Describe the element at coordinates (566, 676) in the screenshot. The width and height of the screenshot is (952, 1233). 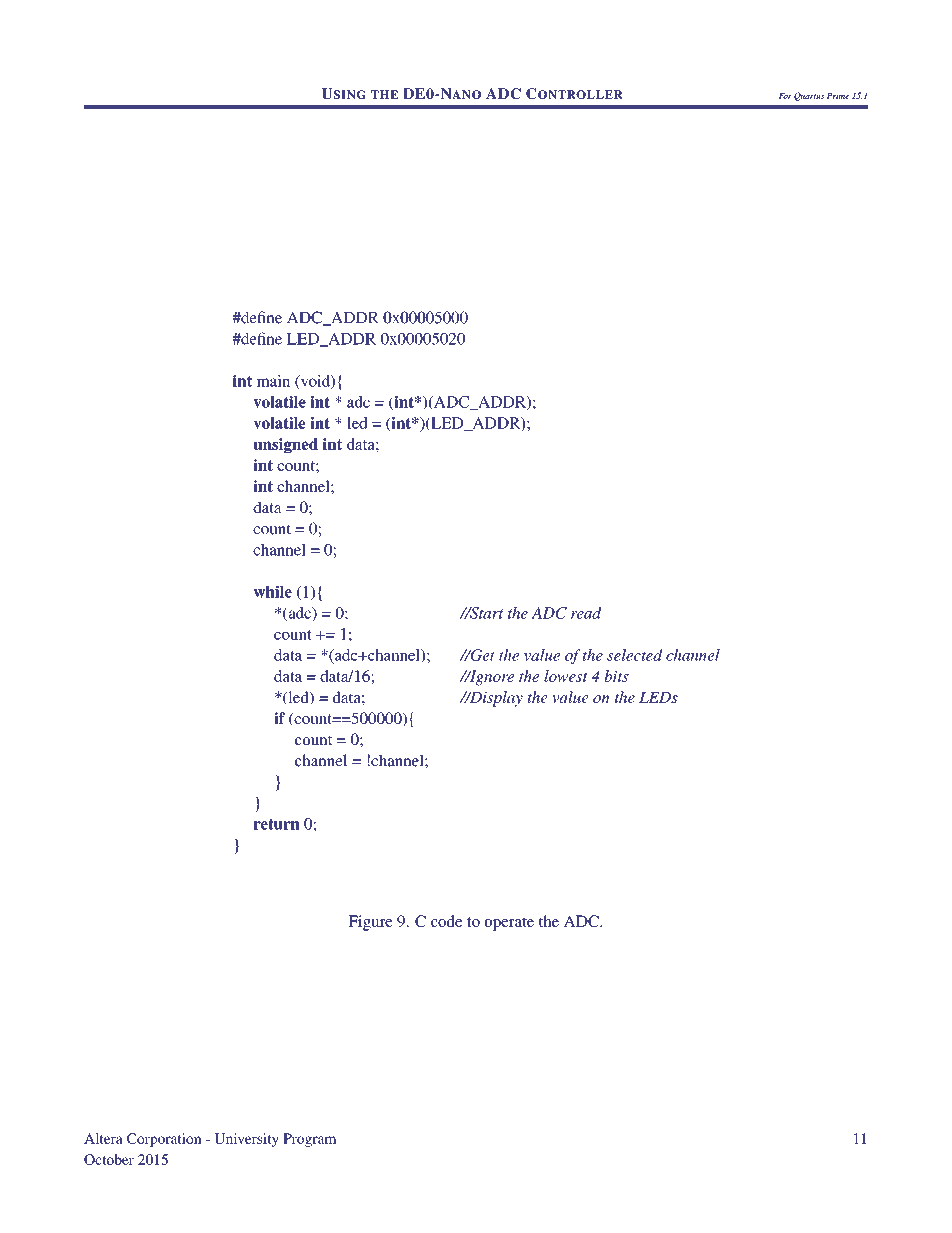
I see `lowest` at that location.
